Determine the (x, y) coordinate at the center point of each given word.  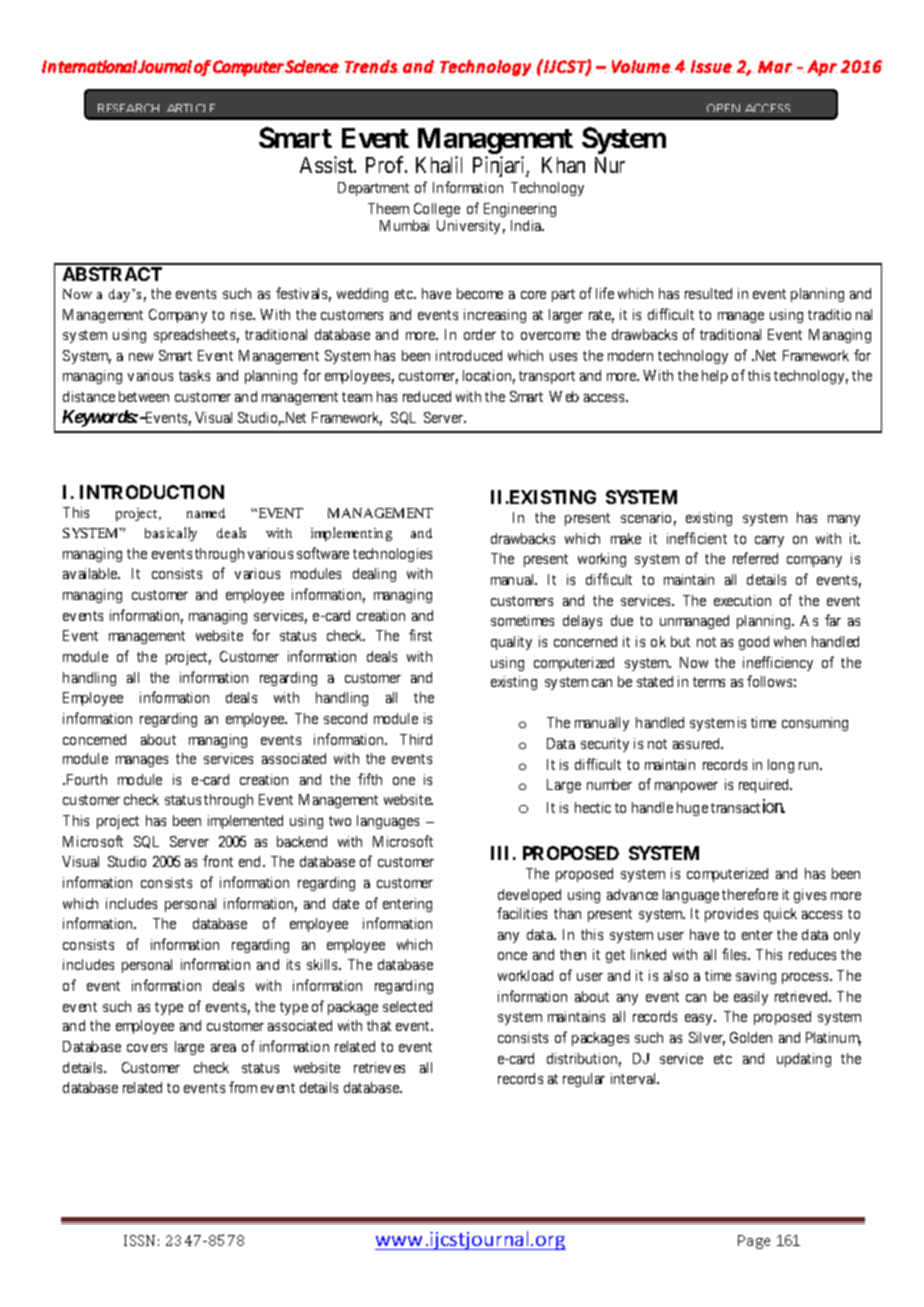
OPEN (723, 108)
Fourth (85, 779)
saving (756, 977)
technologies (392, 555)
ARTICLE (191, 108)
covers (147, 1048)
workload (525, 975)
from (243, 1087)
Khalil (439, 164)
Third (416, 739)
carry (769, 541)
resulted (708, 293)
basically (171, 534)
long (781, 766)
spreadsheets (194, 336)
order (480, 334)
